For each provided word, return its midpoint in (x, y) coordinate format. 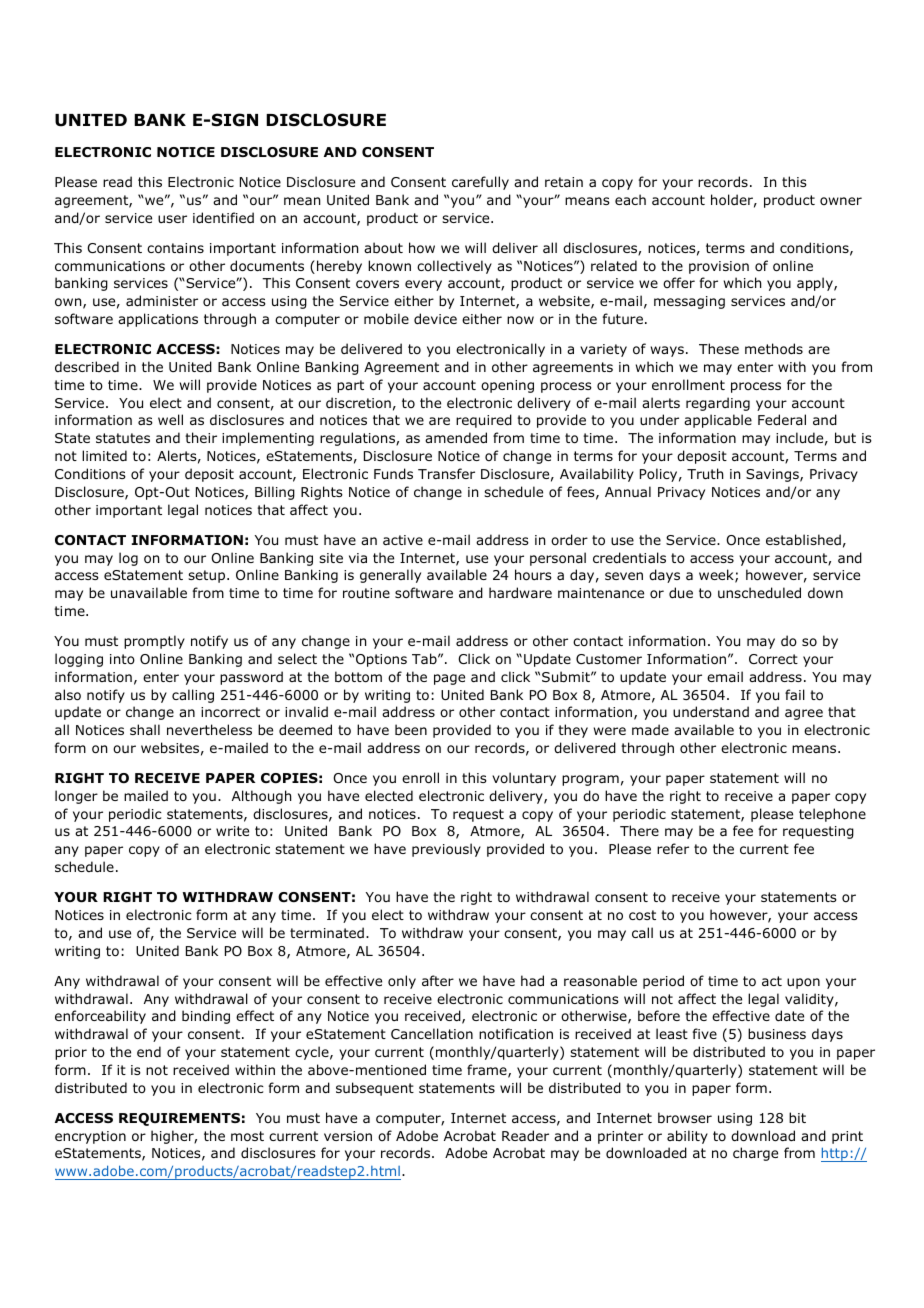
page (449, 679)
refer (673, 848)
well (170, 419)
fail (795, 694)
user (172, 219)
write (232, 831)
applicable (718, 421)
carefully (480, 183)
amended (456, 438)
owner (841, 201)
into (122, 659)
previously (446, 850)
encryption (90, 1137)
